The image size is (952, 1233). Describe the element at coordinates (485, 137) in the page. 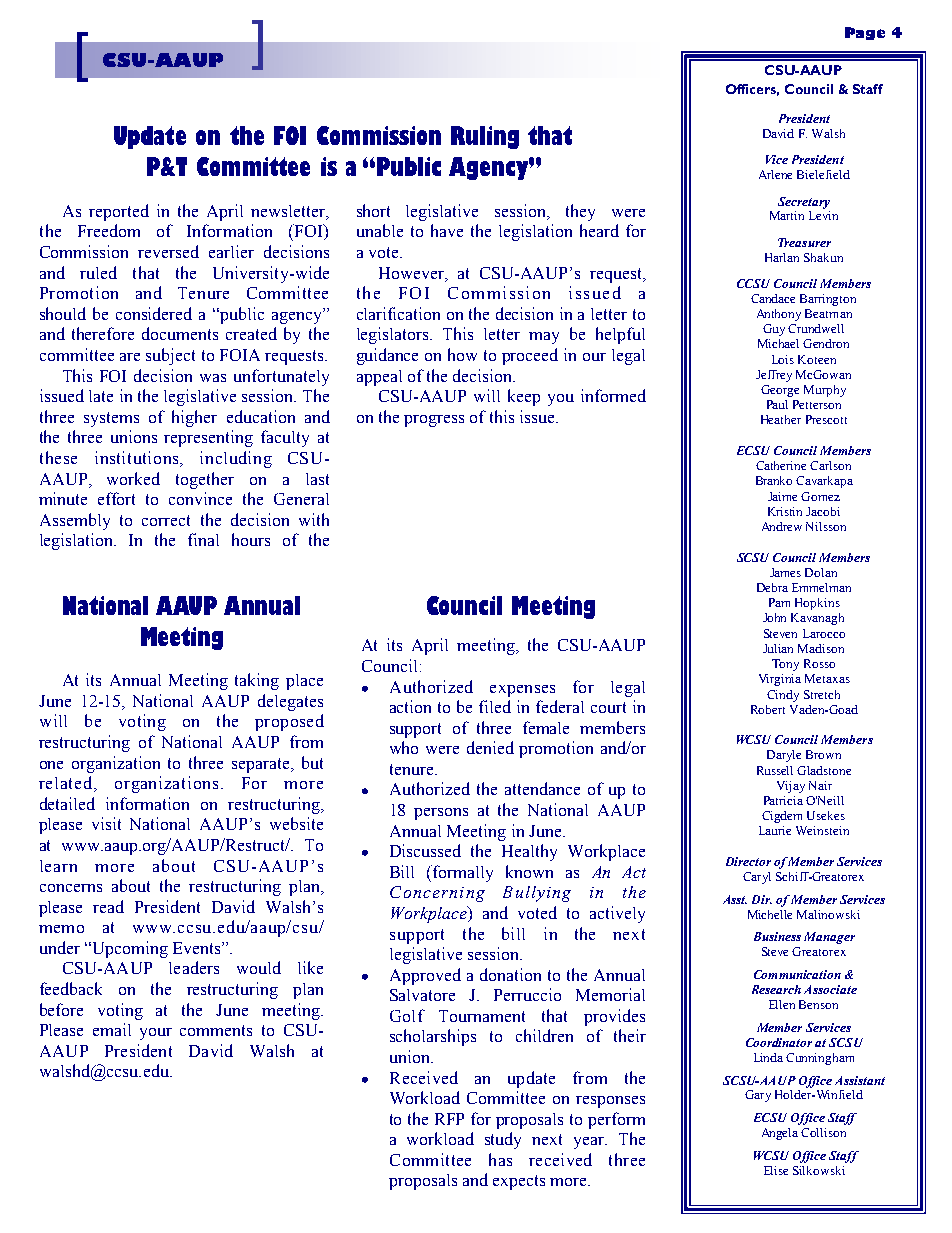

I see `Ruling` at that location.
